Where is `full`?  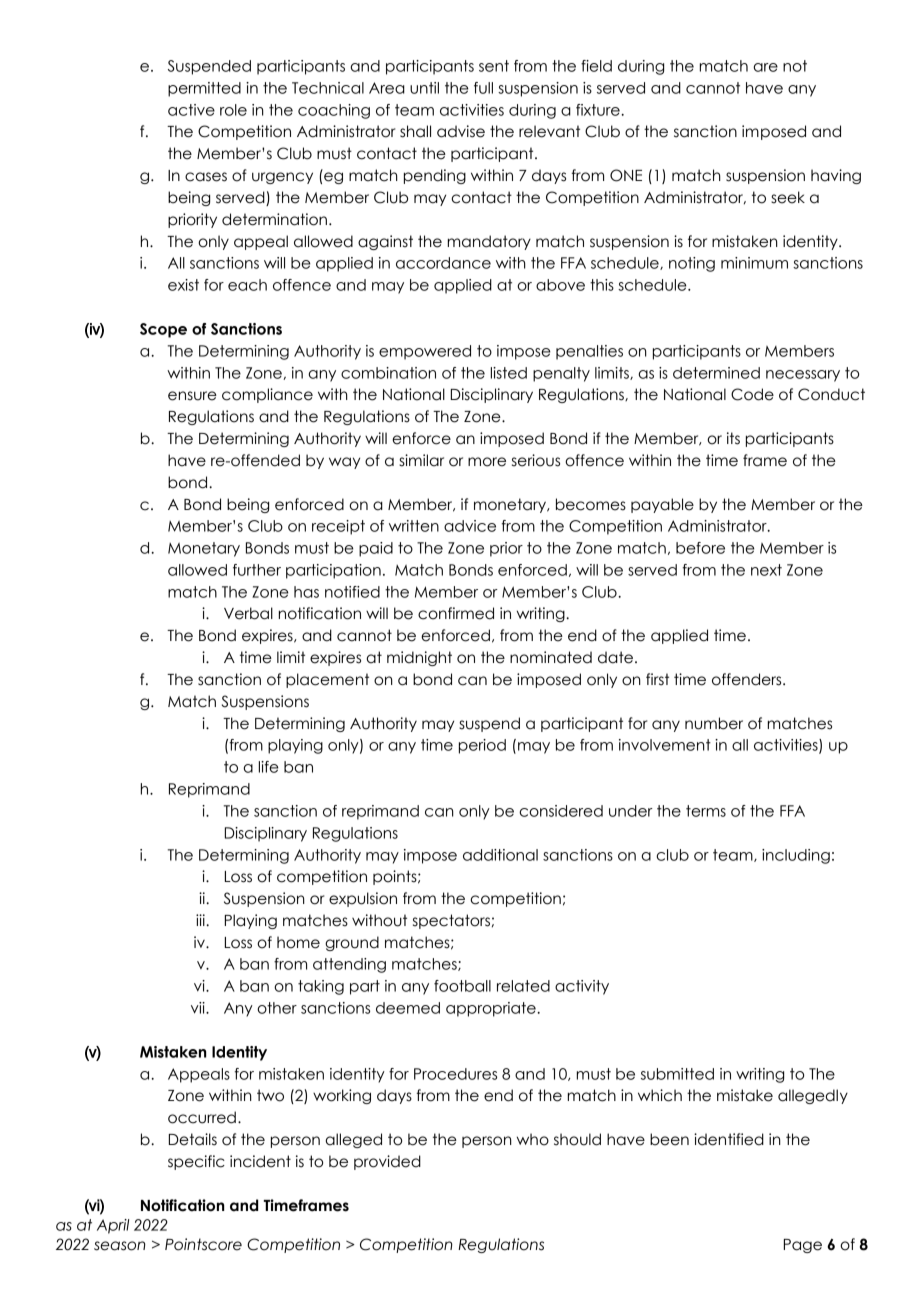
full is located at coordinates (483, 88).
